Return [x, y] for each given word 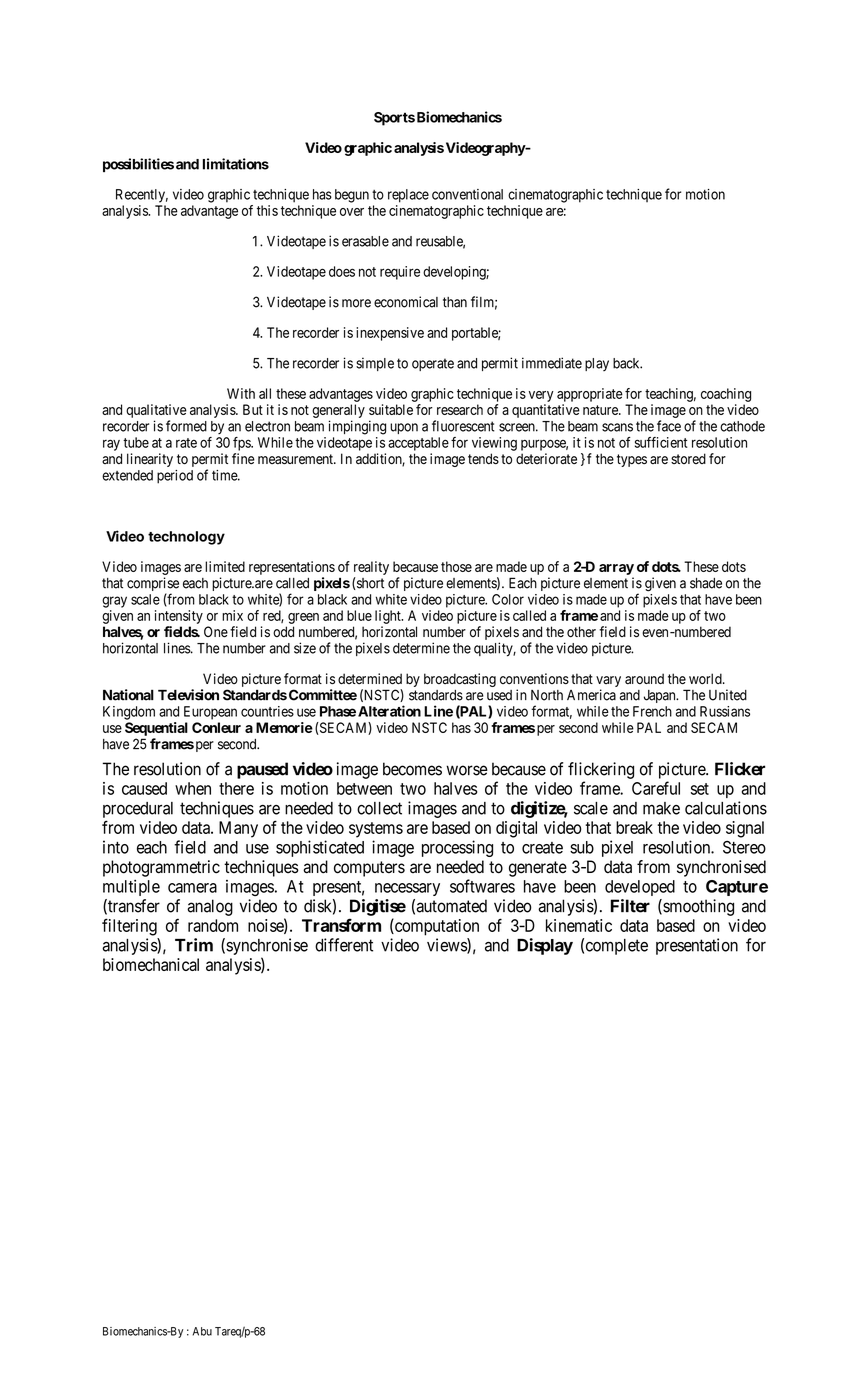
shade [706, 583]
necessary [407, 889]
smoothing [697, 907]
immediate [552, 363]
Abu [202, 1331]
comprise [153, 585]
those [456, 566]
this [267, 210]
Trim [194, 945]
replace [408, 196]
